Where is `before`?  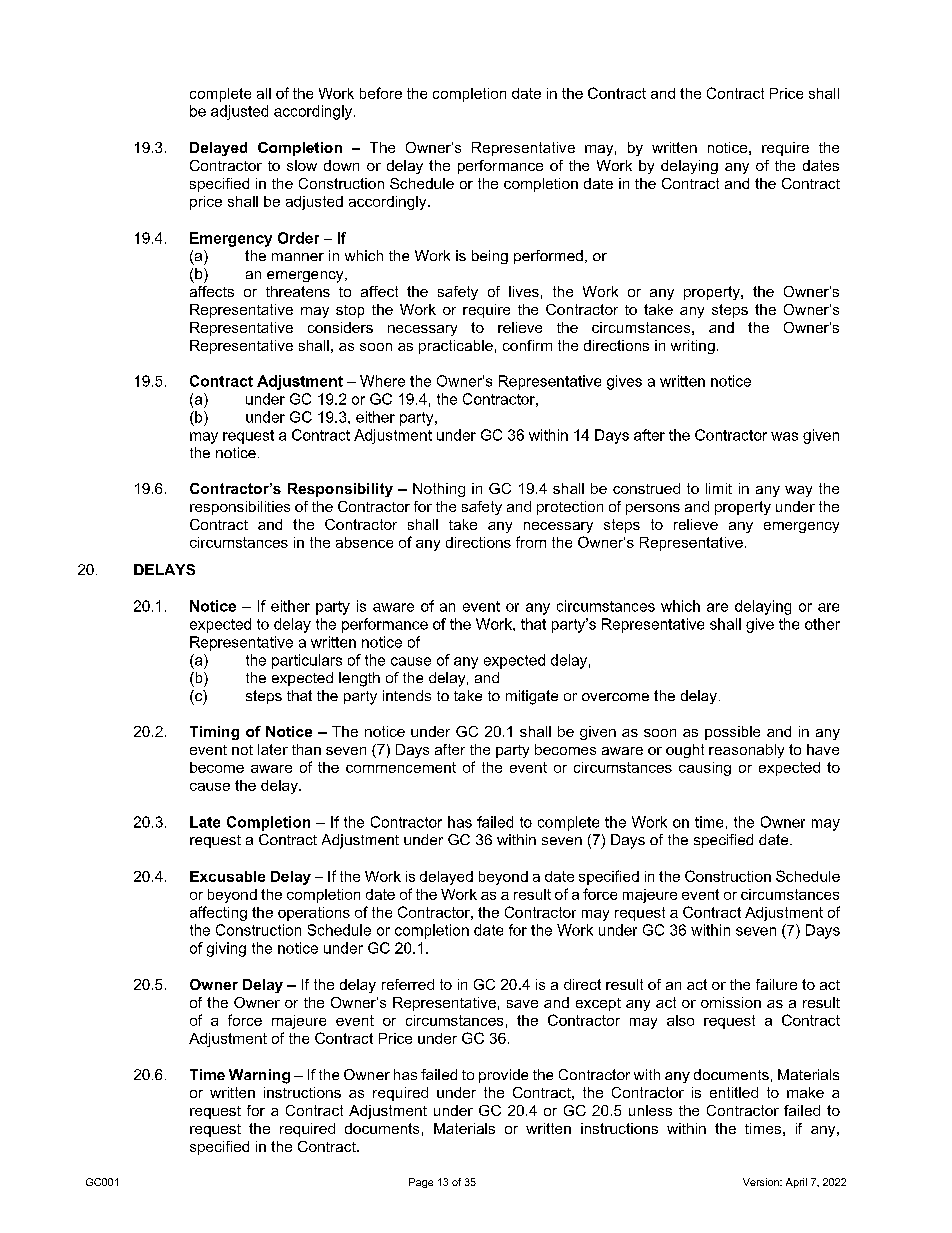 before is located at coordinates (381, 93).
